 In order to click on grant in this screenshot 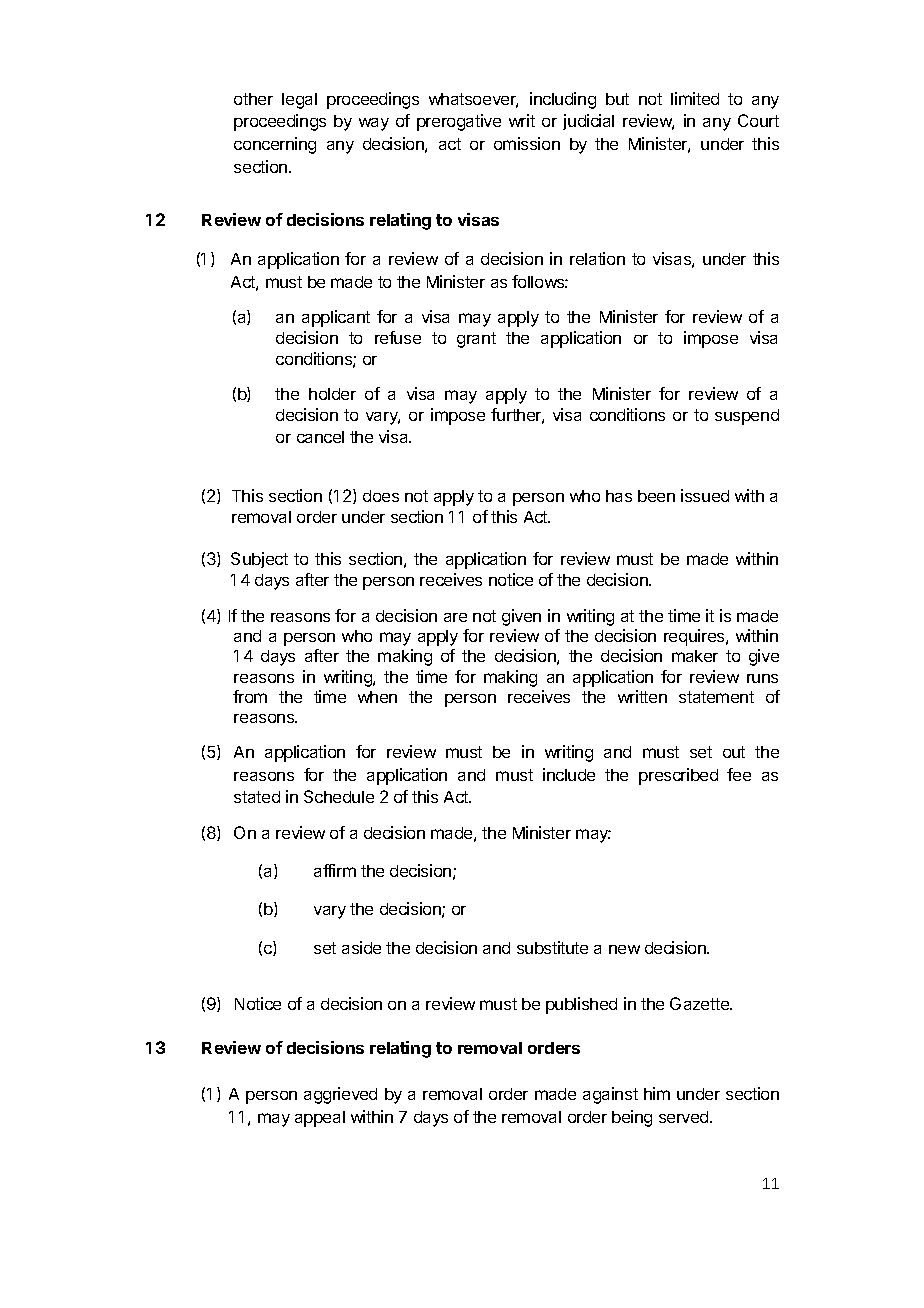, I will do `click(476, 340)`.
